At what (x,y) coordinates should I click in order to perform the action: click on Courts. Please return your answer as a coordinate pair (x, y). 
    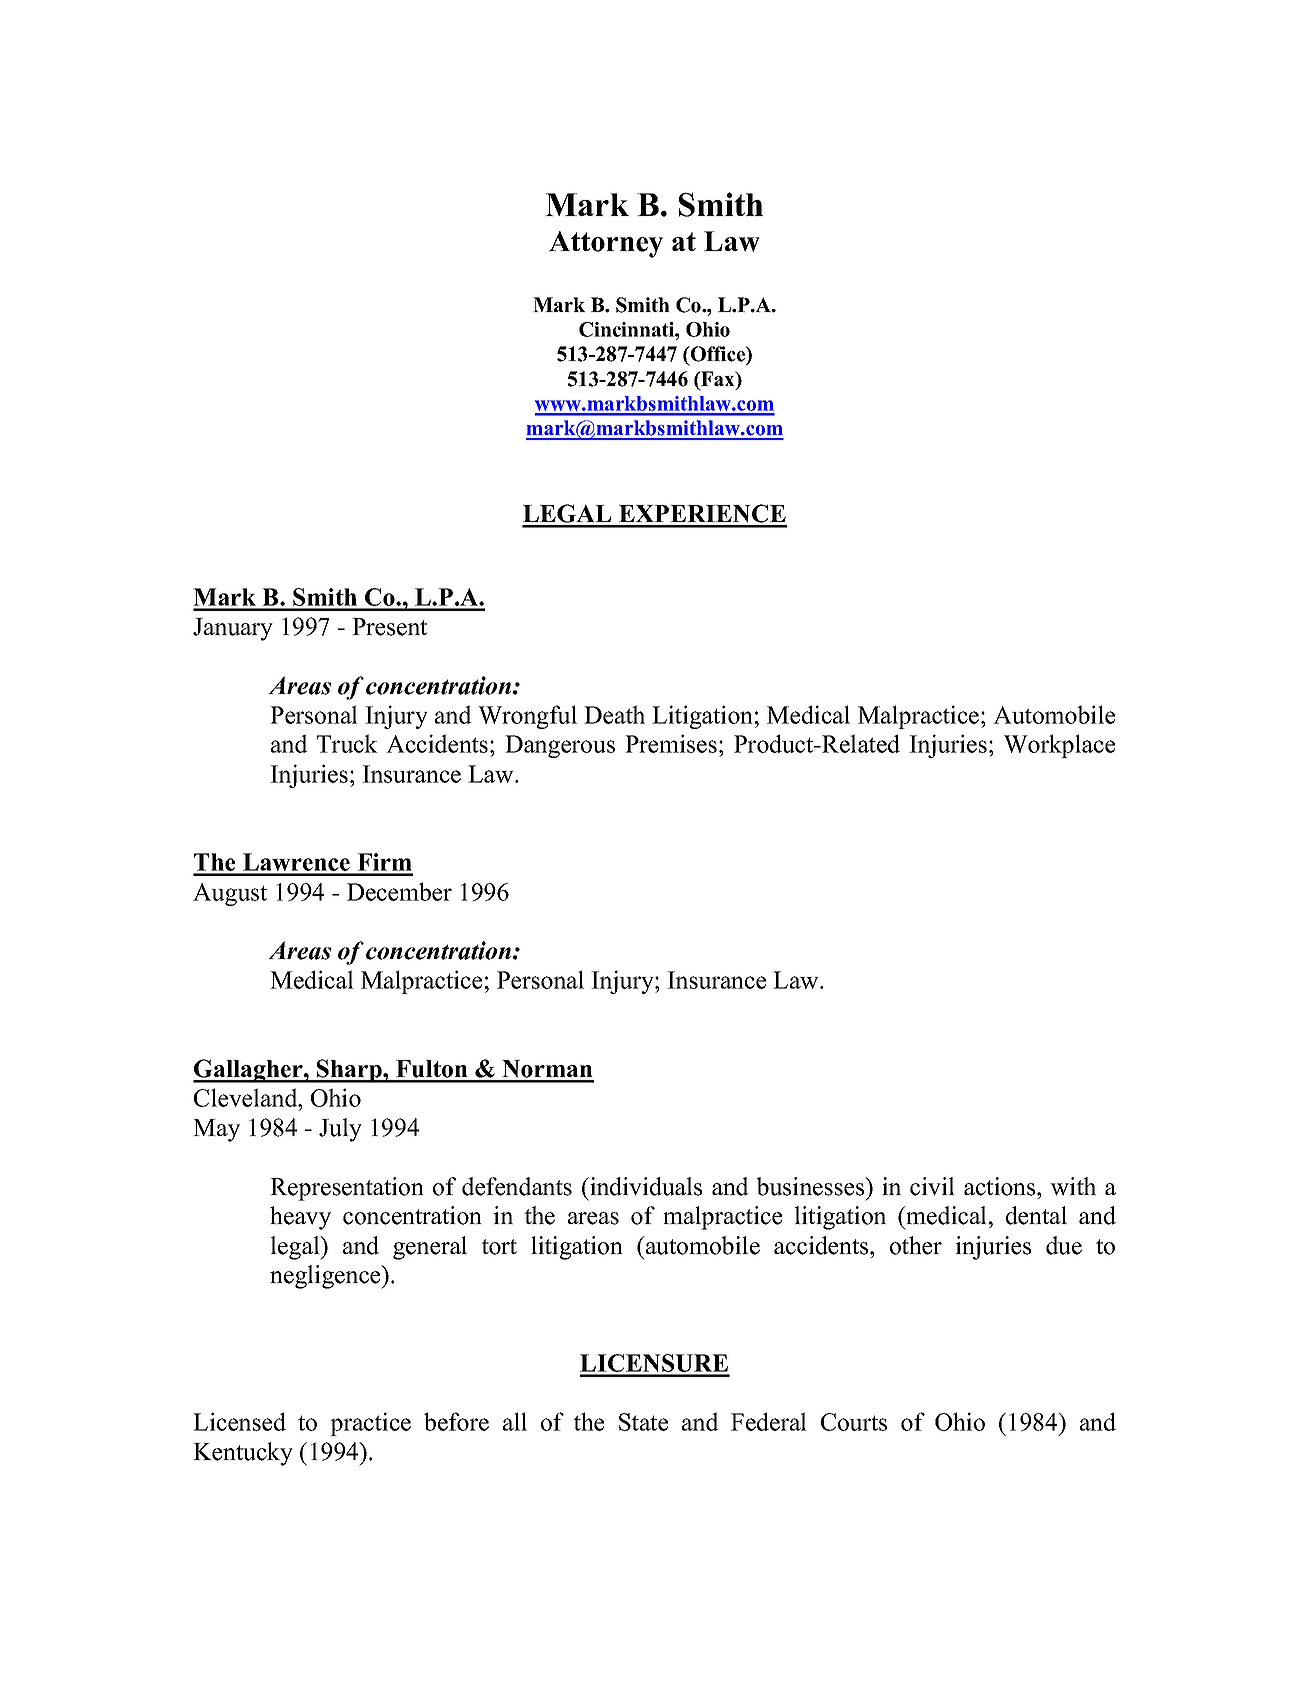
    Looking at the image, I should click on (854, 1422).
